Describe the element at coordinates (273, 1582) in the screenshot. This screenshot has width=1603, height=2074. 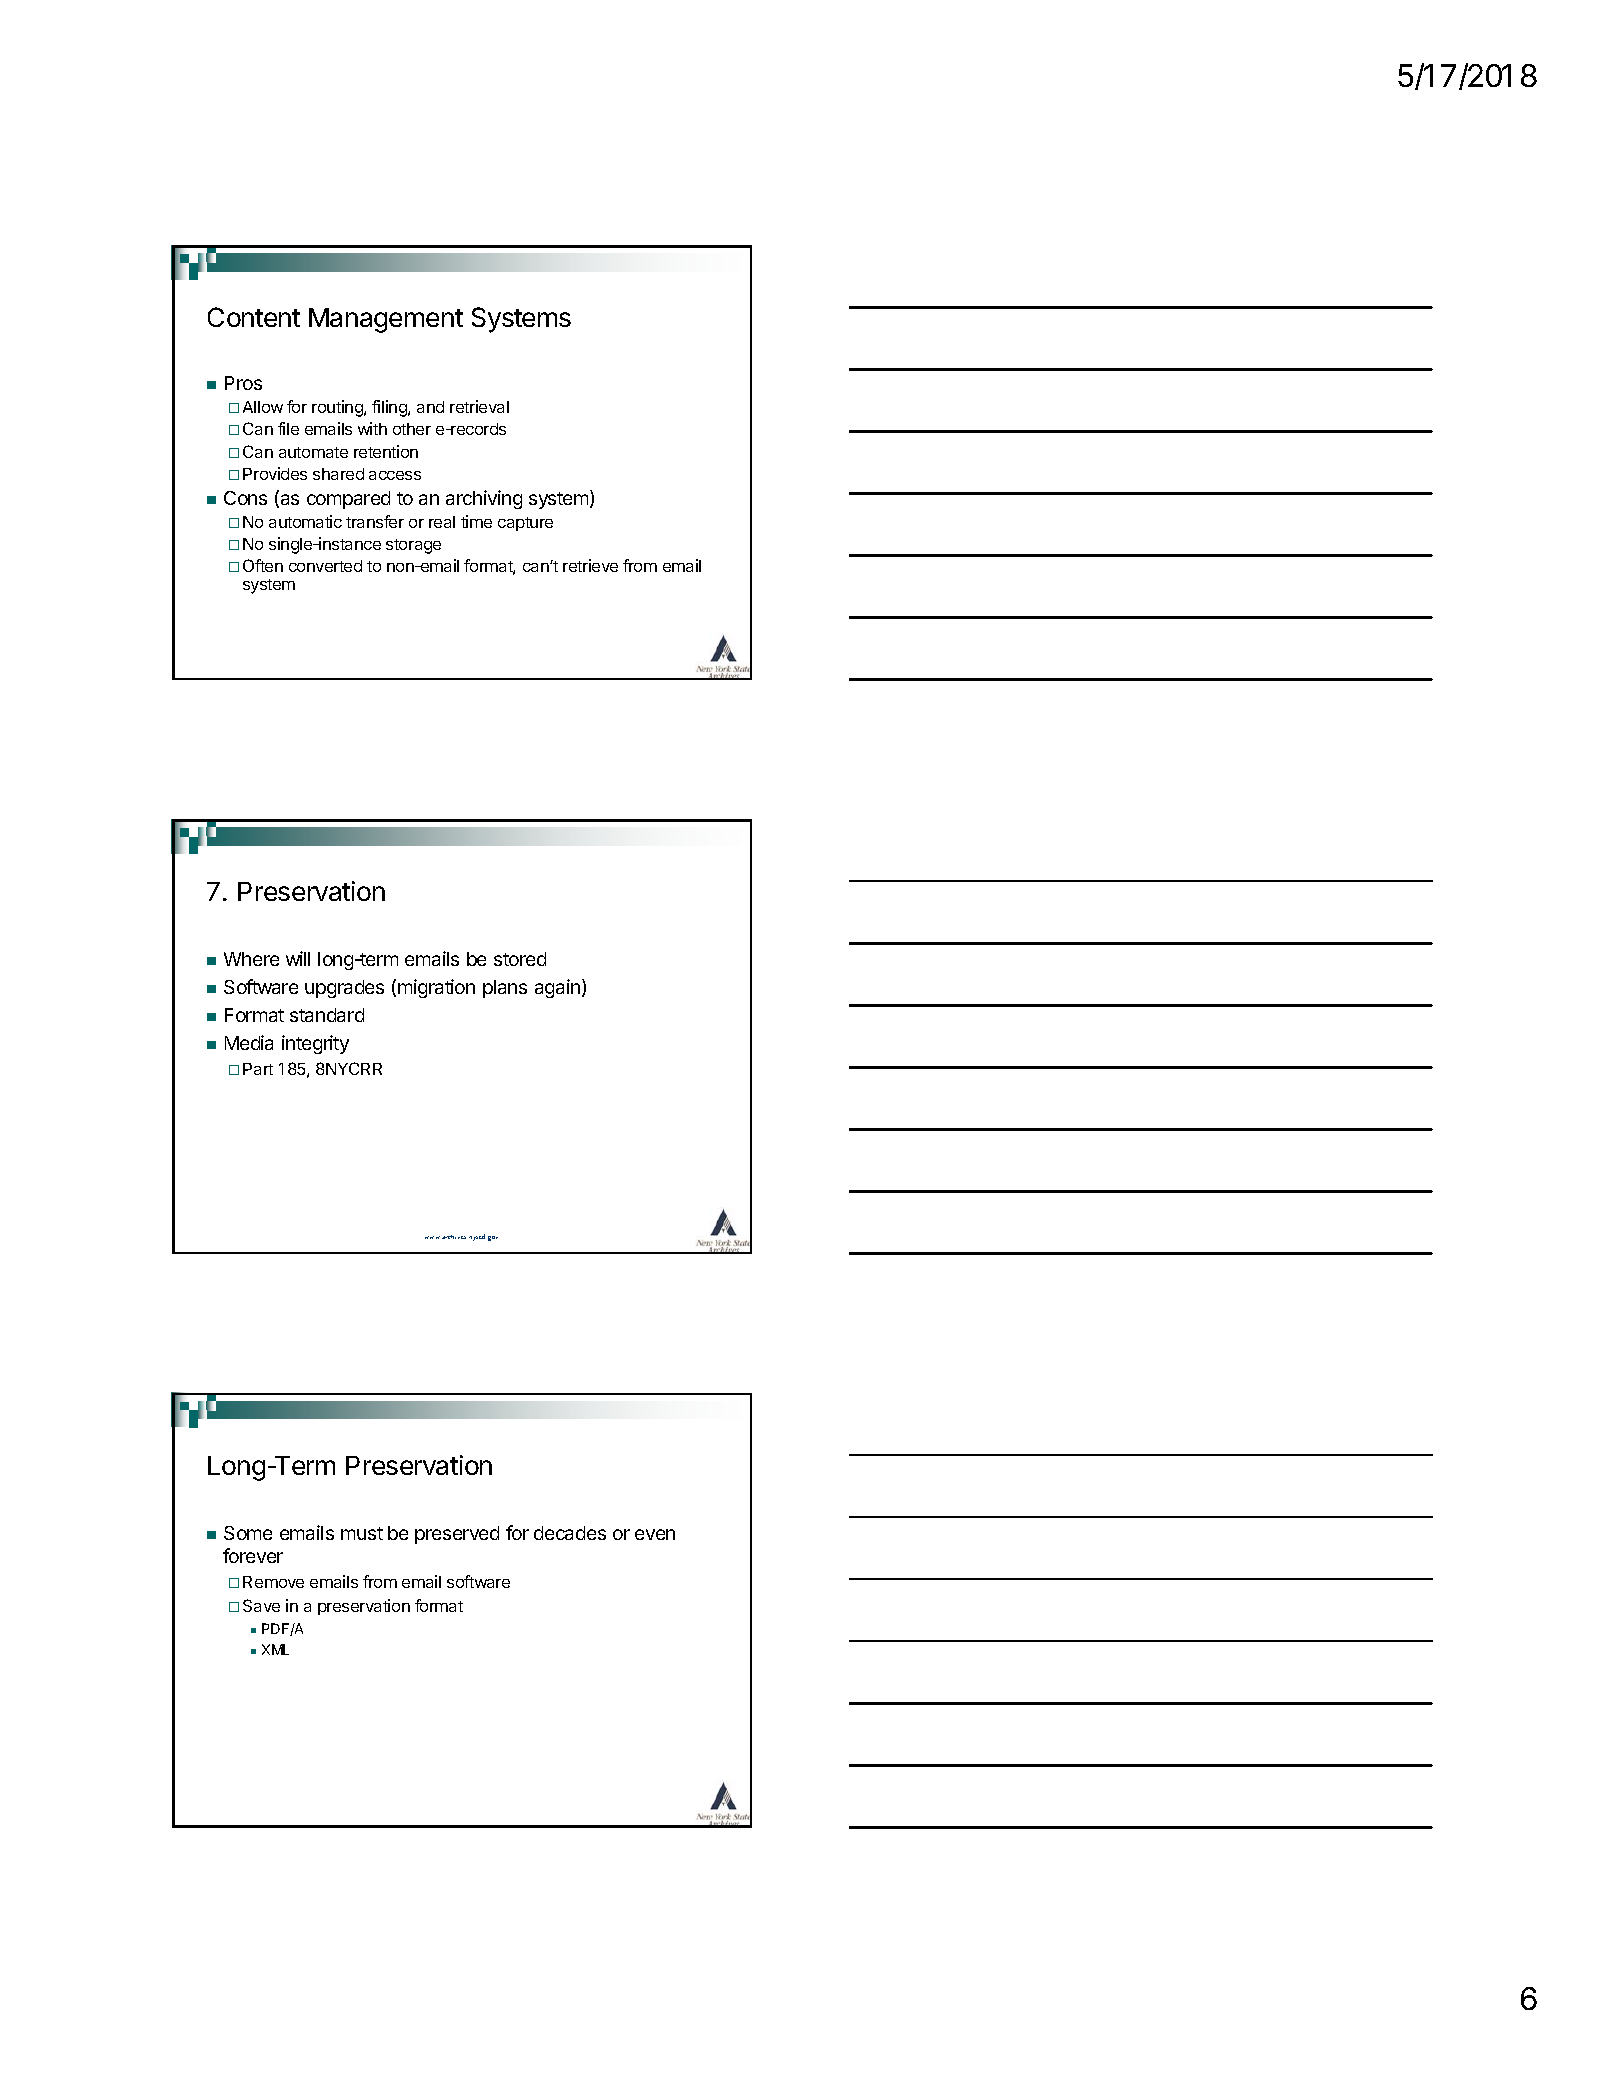
I see `Remove` at that location.
